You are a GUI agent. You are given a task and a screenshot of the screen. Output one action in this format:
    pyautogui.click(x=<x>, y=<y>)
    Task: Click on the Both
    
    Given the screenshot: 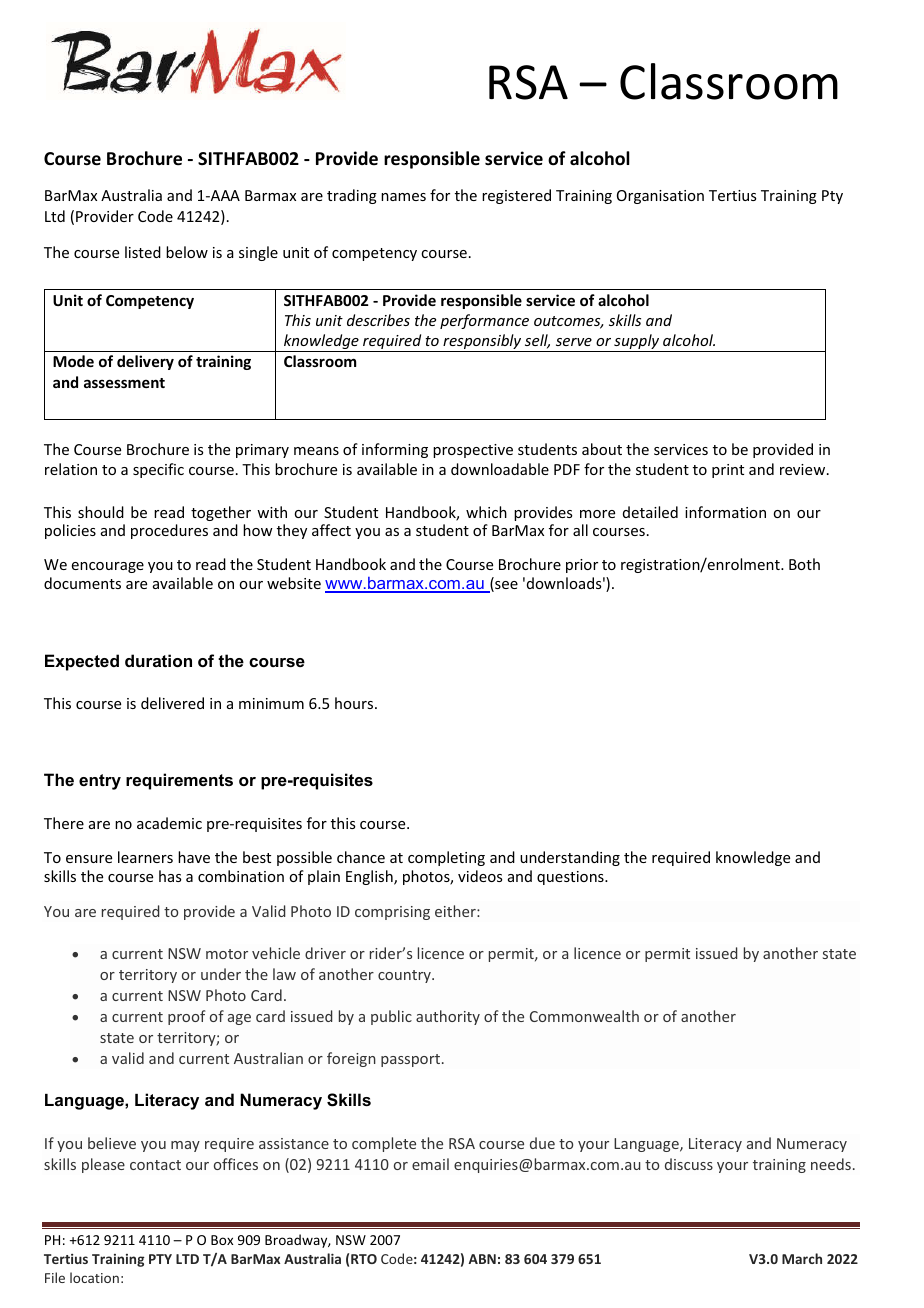 What is the action you would take?
    pyautogui.click(x=804, y=564)
